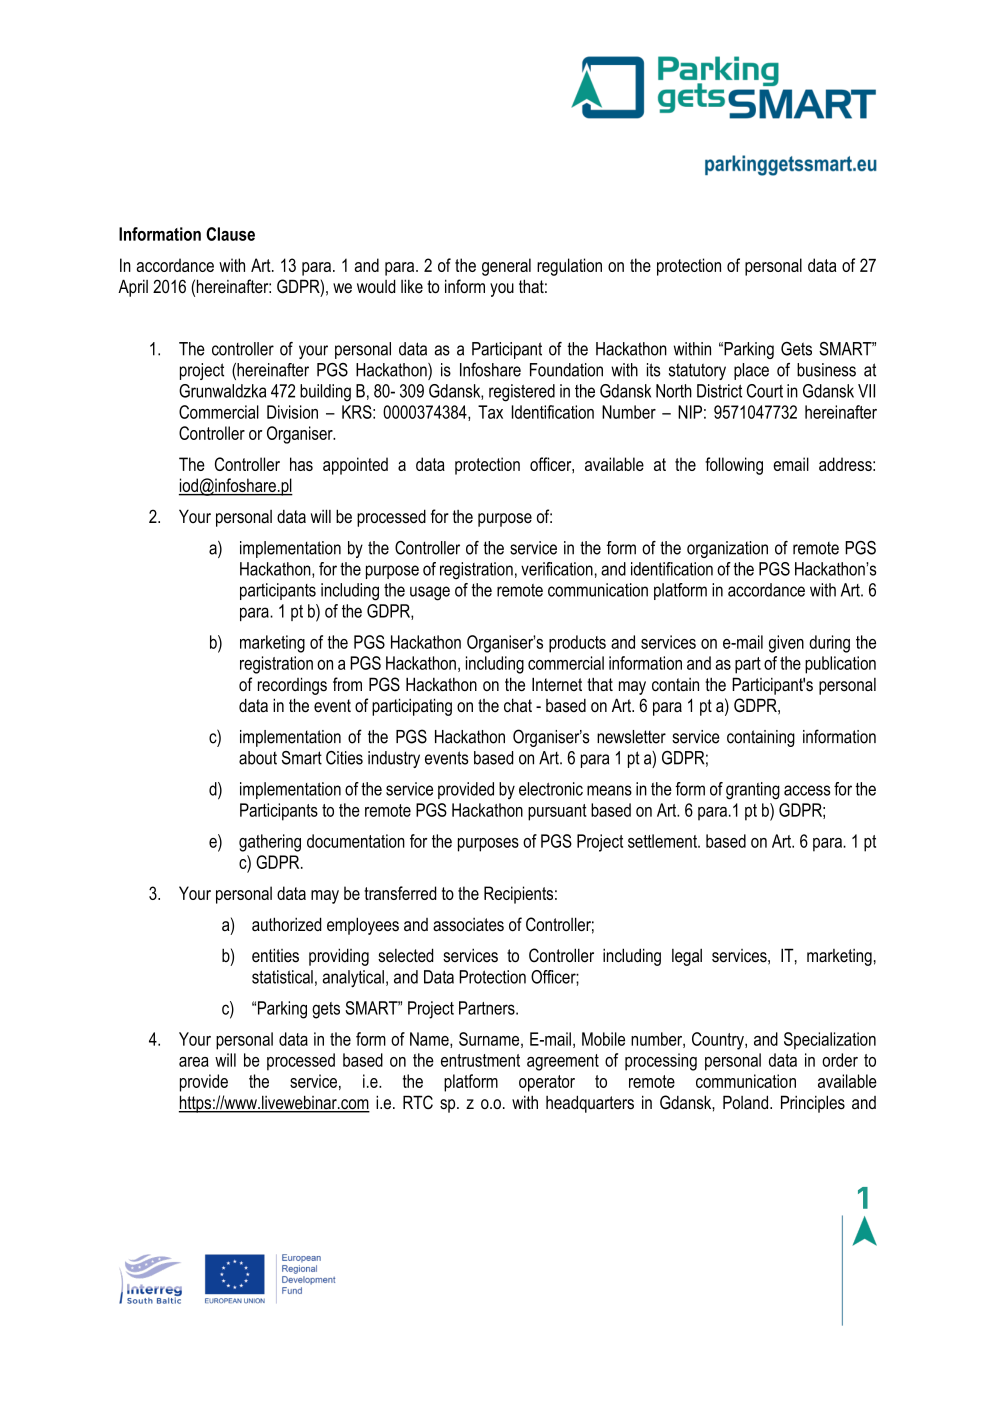 The image size is (995, 1408). I want to click on granting, so click(753, 791).
